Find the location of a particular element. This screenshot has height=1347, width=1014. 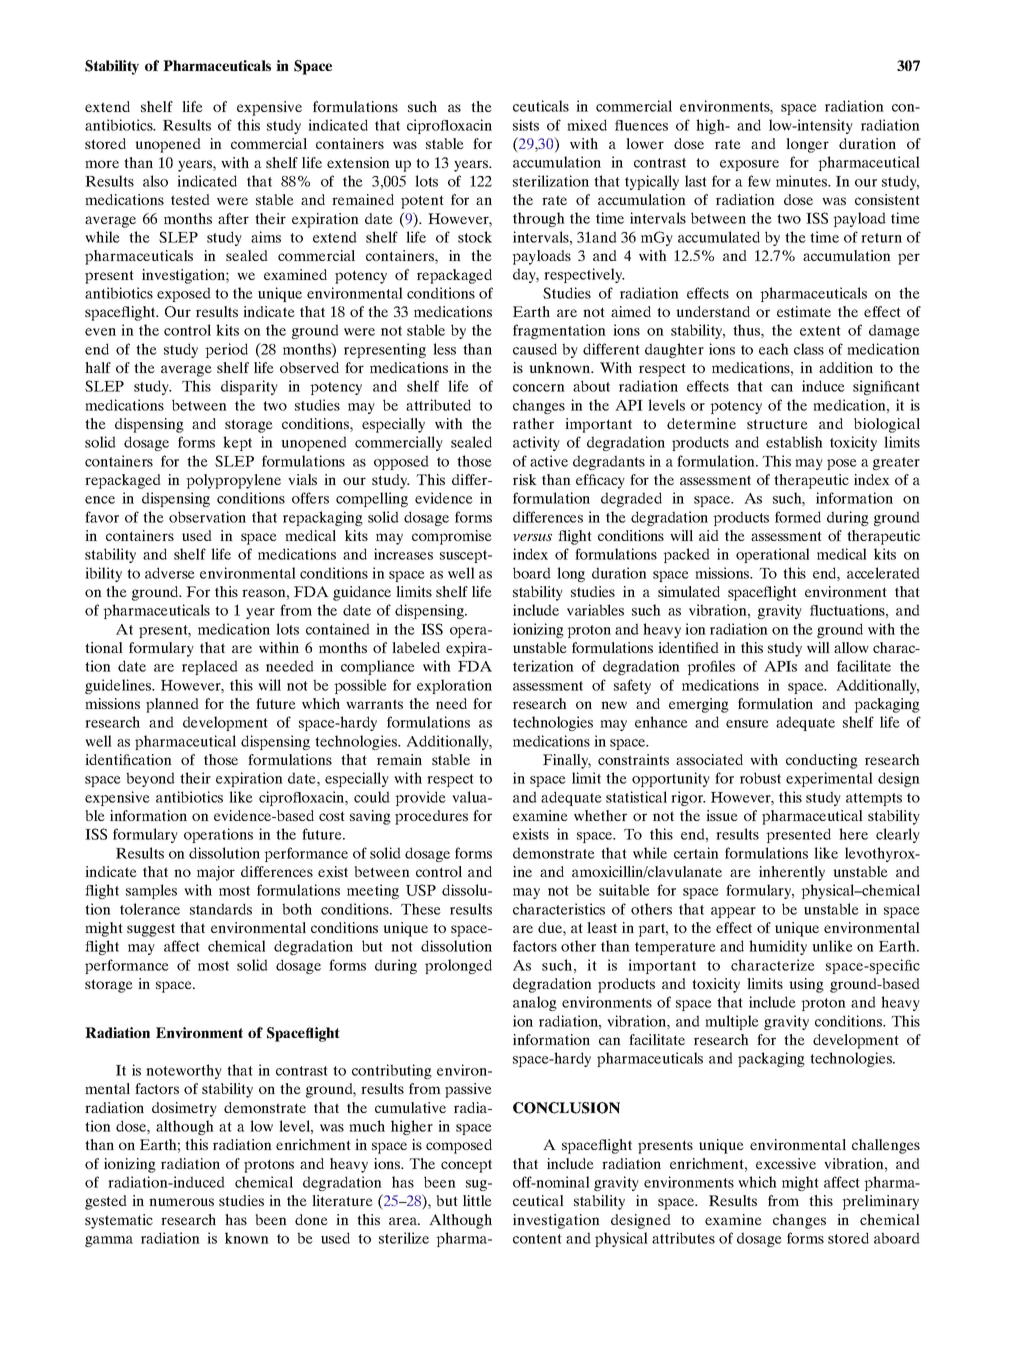

polypropylene is located at coordinates (233, 481).
